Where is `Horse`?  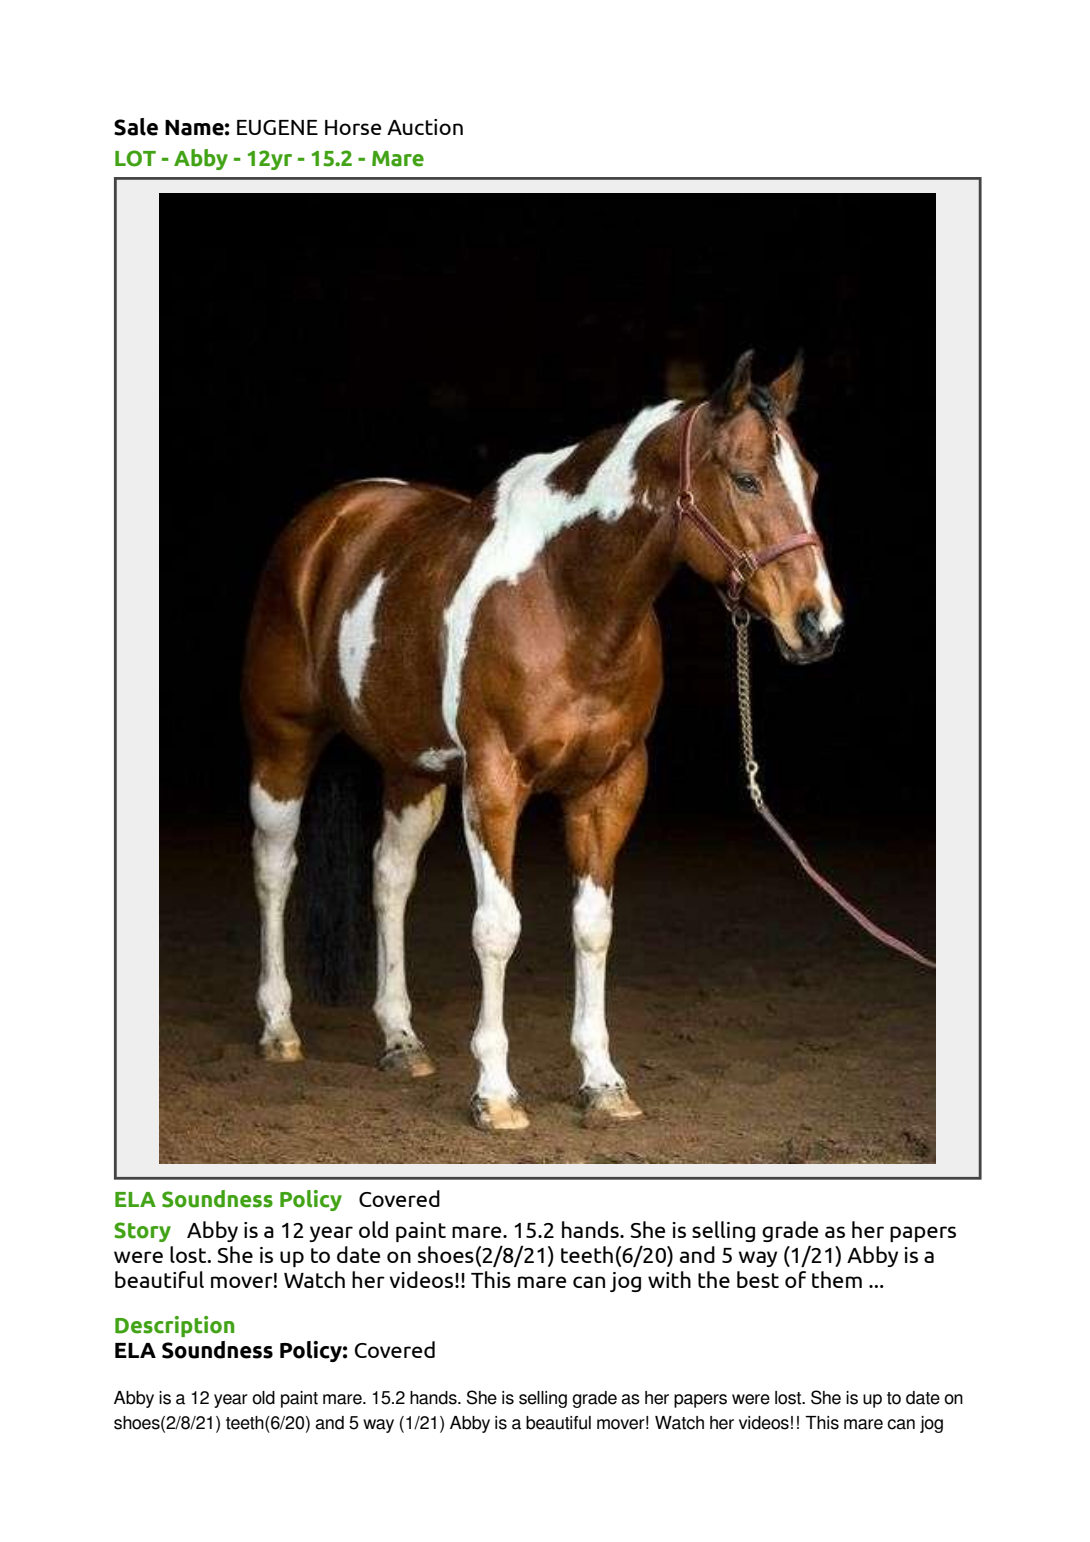 Horse is located at coordinates (353, 127).
